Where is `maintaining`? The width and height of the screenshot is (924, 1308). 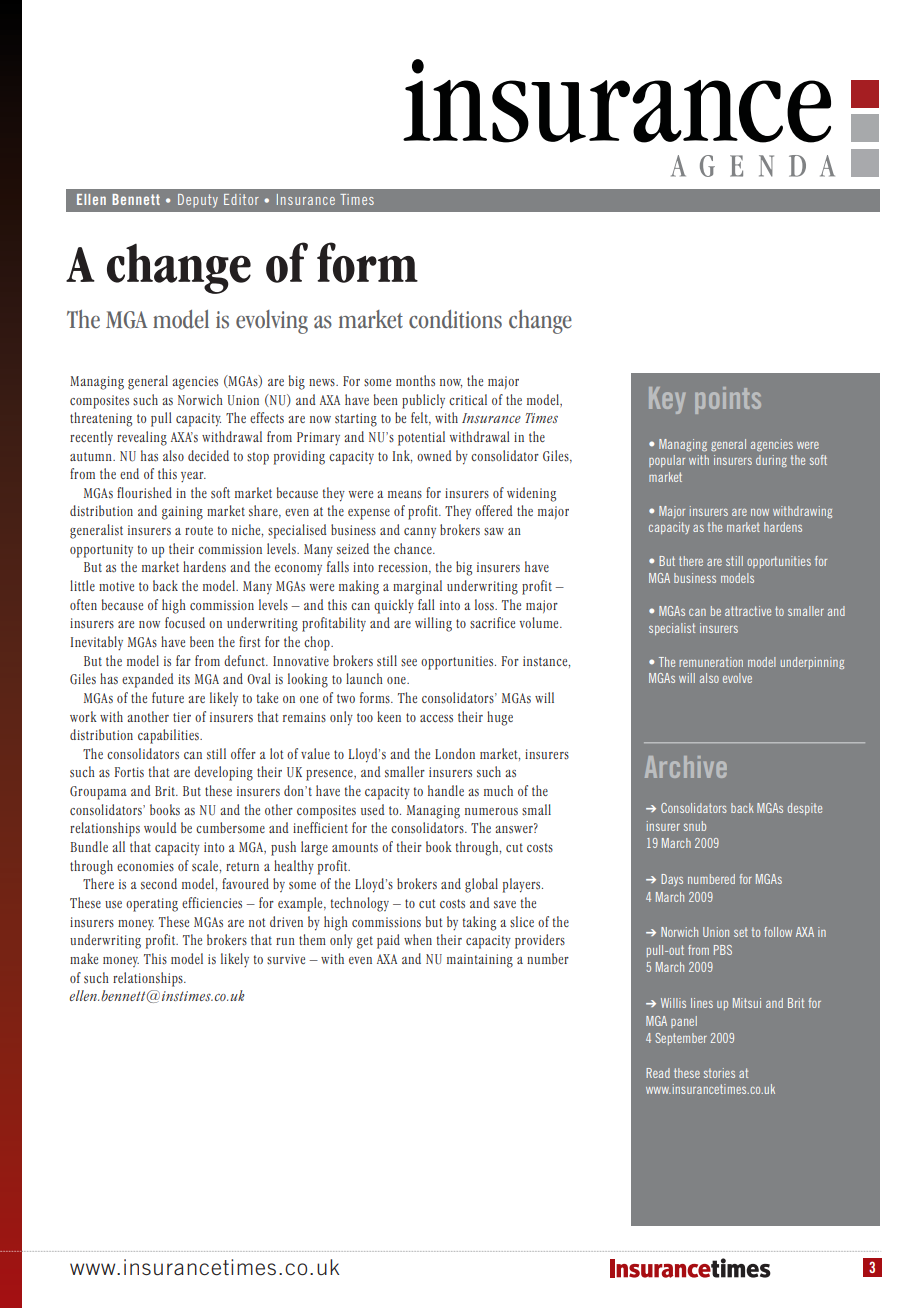 maintaining is located at coordinates (480, 961).
